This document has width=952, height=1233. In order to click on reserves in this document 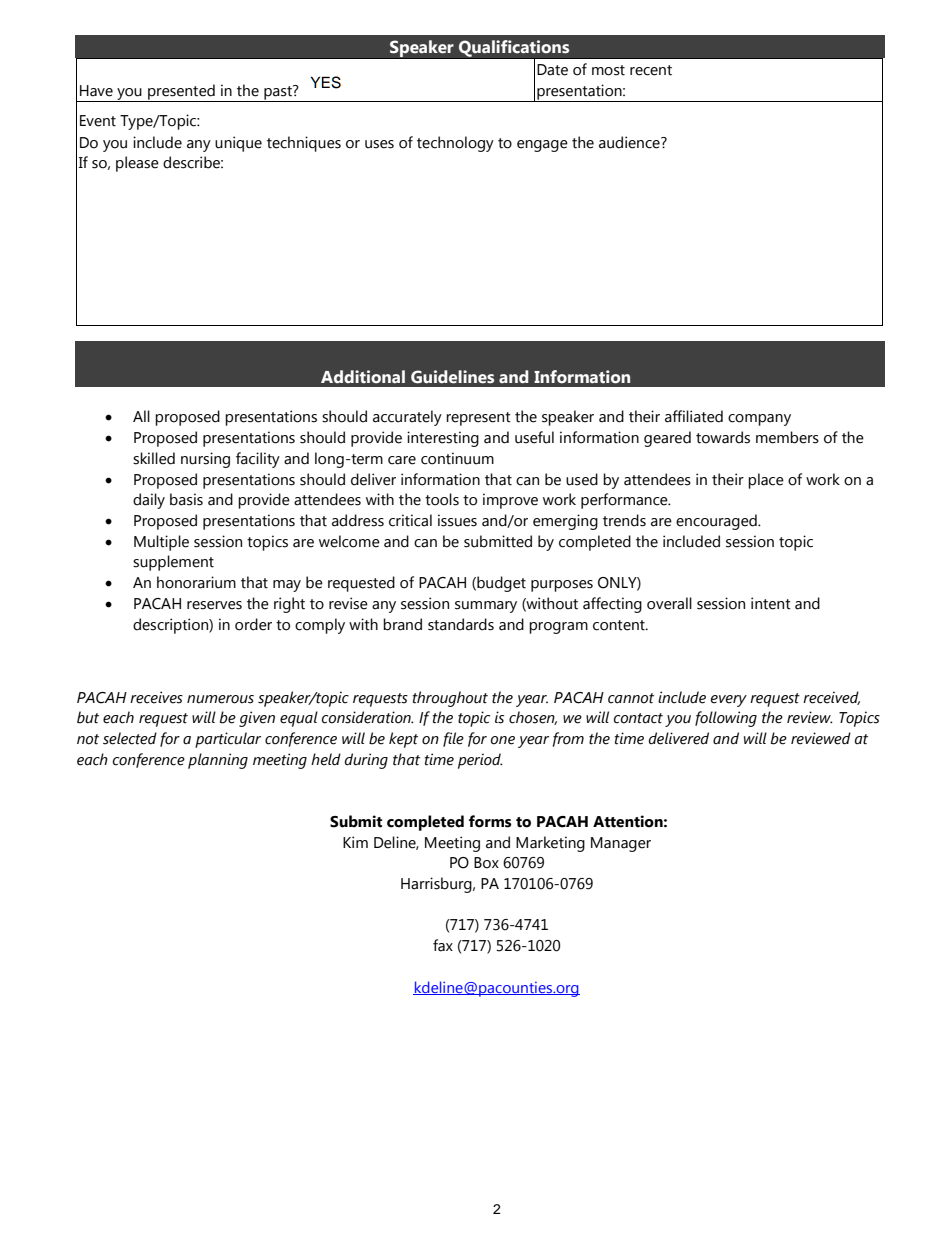, I will do `click(214, 605)`.
